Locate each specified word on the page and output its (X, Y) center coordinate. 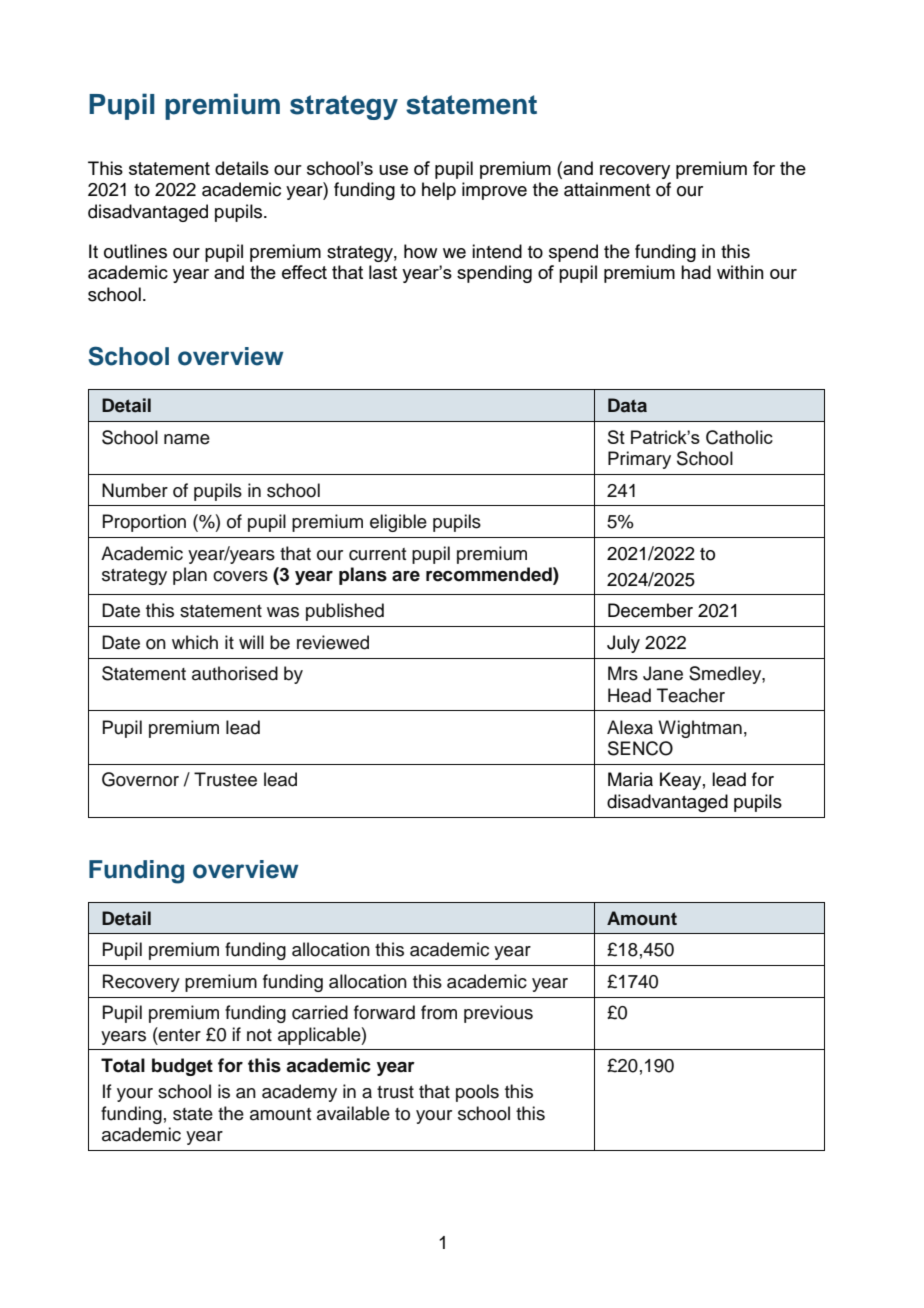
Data (627, 405)
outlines (135, 251)
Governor (140, 779)
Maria (630, 779)
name (187, 439)
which (195, 642)
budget (182, 1067)
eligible (398, 523)
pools (477, 1093)
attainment (607, 189)
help (439, 191)
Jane (663, 673)
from (439, 1012)
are (406, 576)
